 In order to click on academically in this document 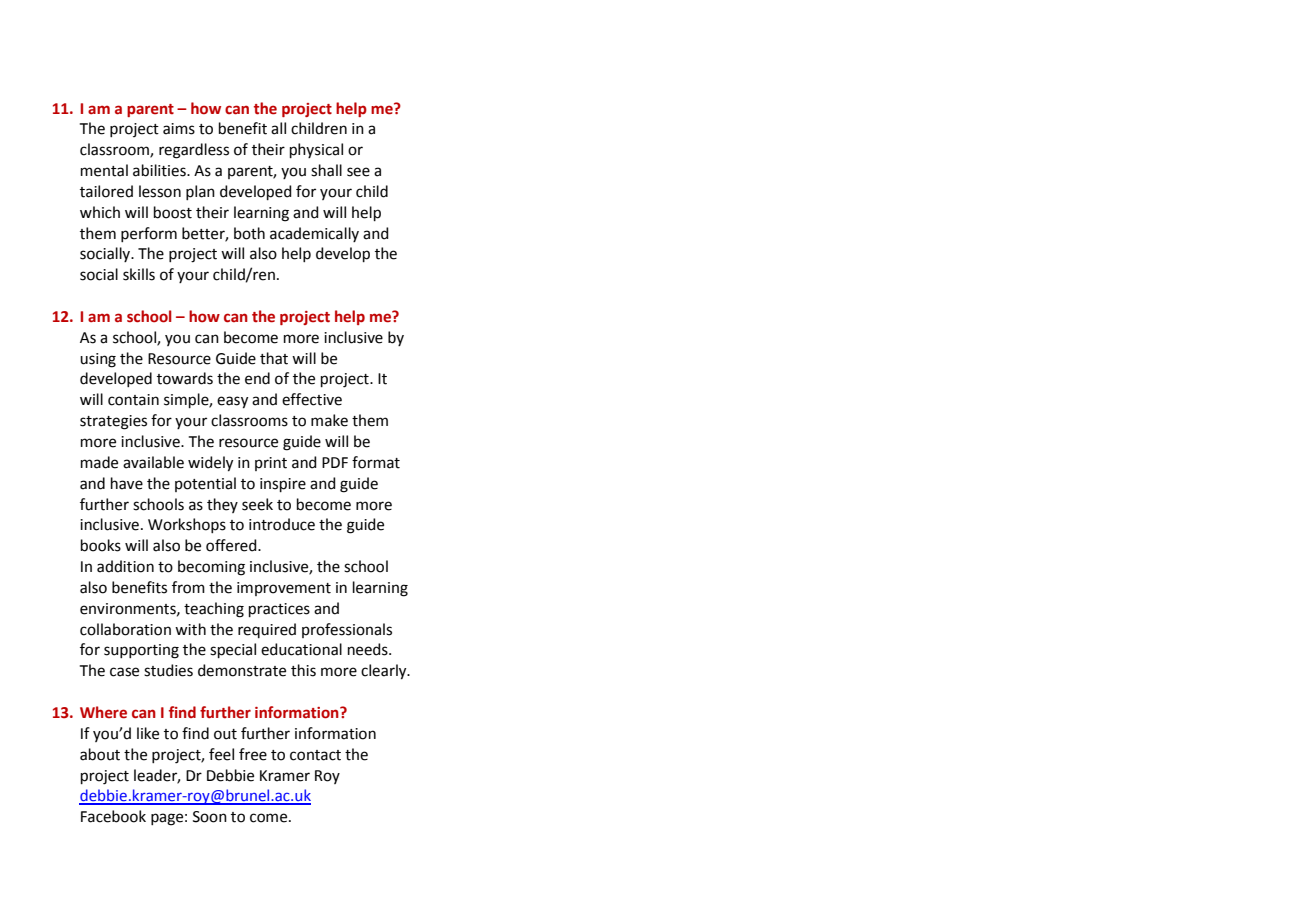, I will do `click(314, 234)`.
